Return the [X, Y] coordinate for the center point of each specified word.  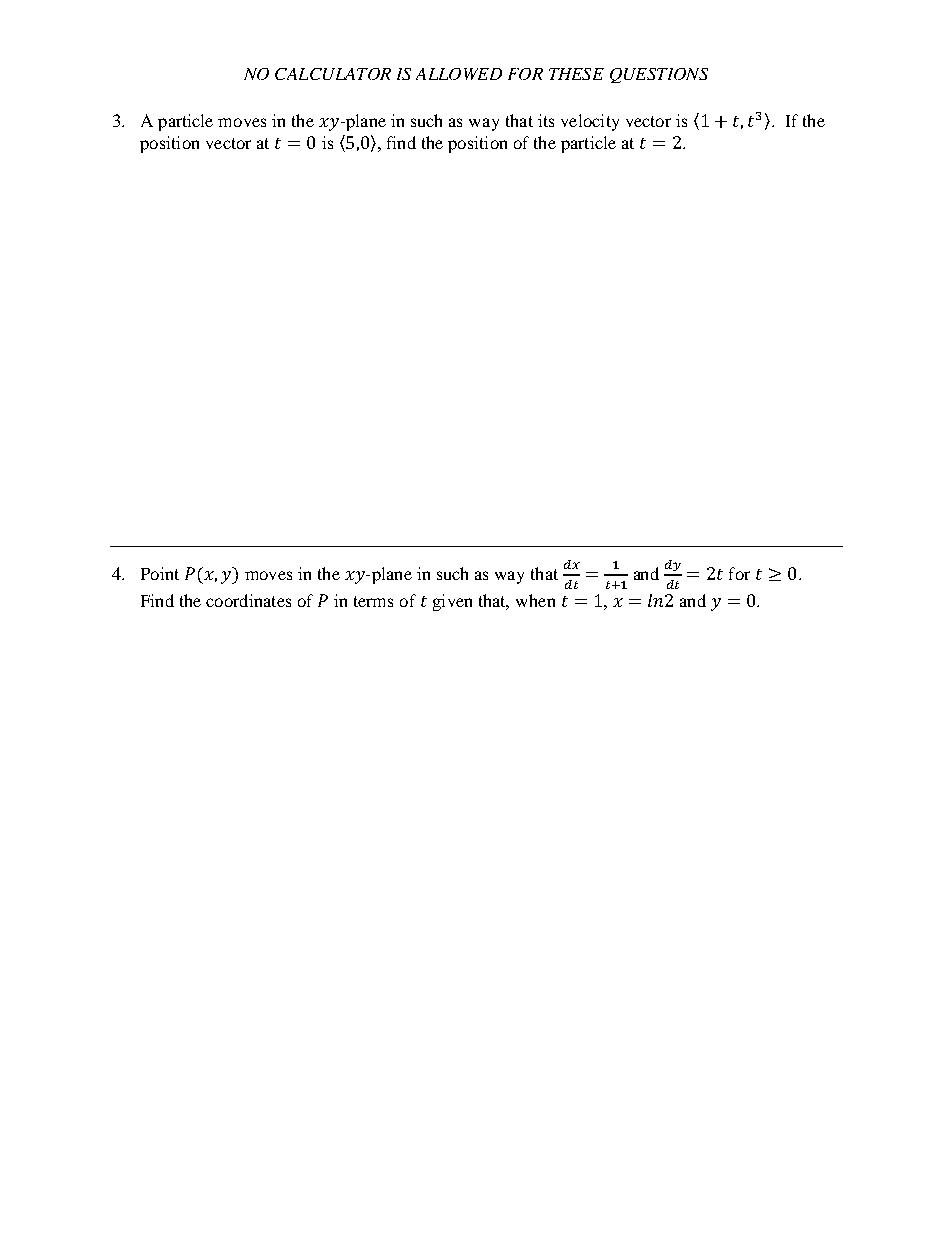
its [546, 120]
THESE [576, 74]
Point [160, 573]
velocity [590, 122]
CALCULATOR [333, 74]
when [535, 600]
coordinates [248, 600]
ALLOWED [459, 74]
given [452, 602]
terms [373, 601]
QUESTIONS [659, 75]
